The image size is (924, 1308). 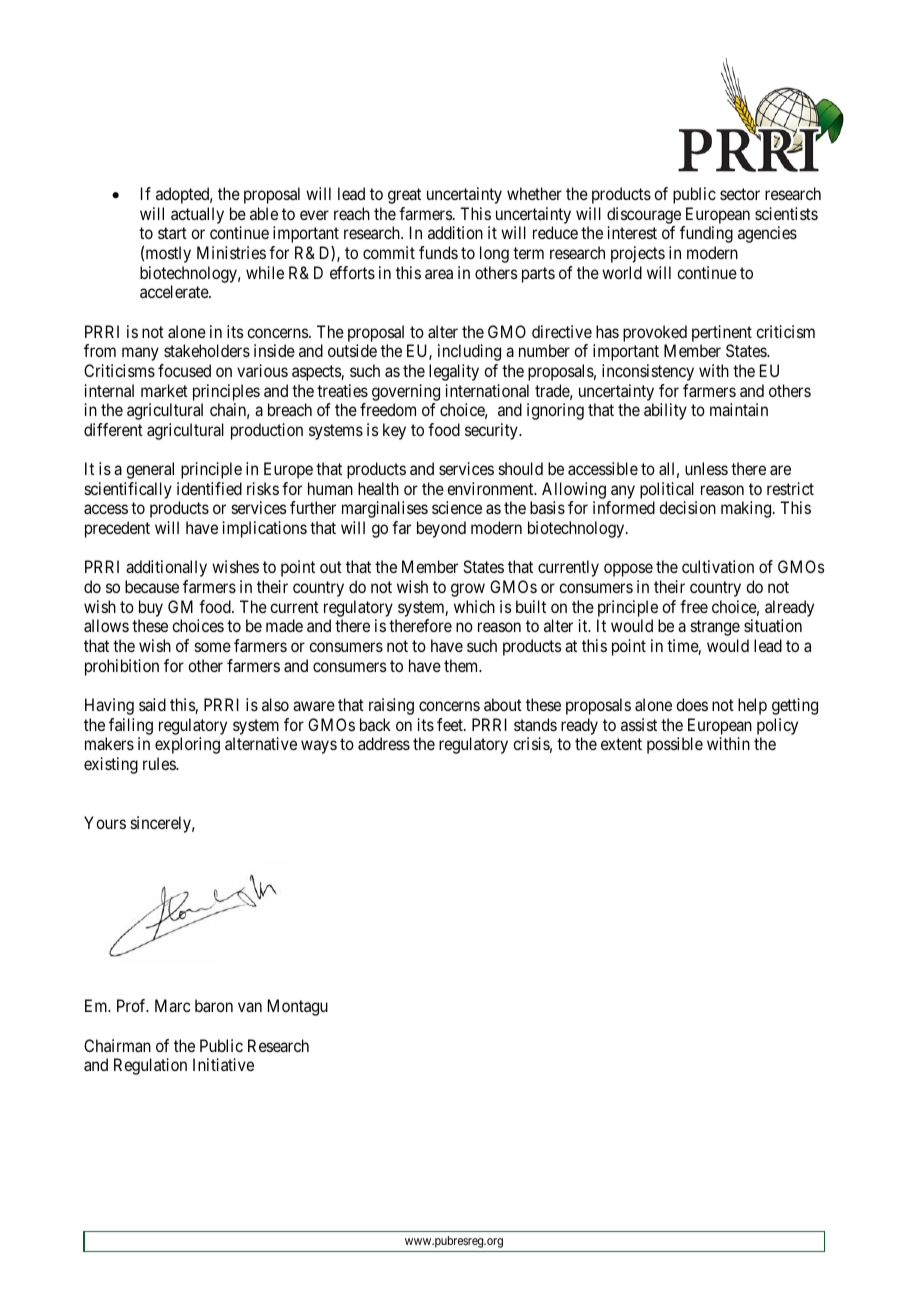 What do you see at coordinates (492, 431) in the screenshot?
I see `security` at bounding box center [492, 431].
